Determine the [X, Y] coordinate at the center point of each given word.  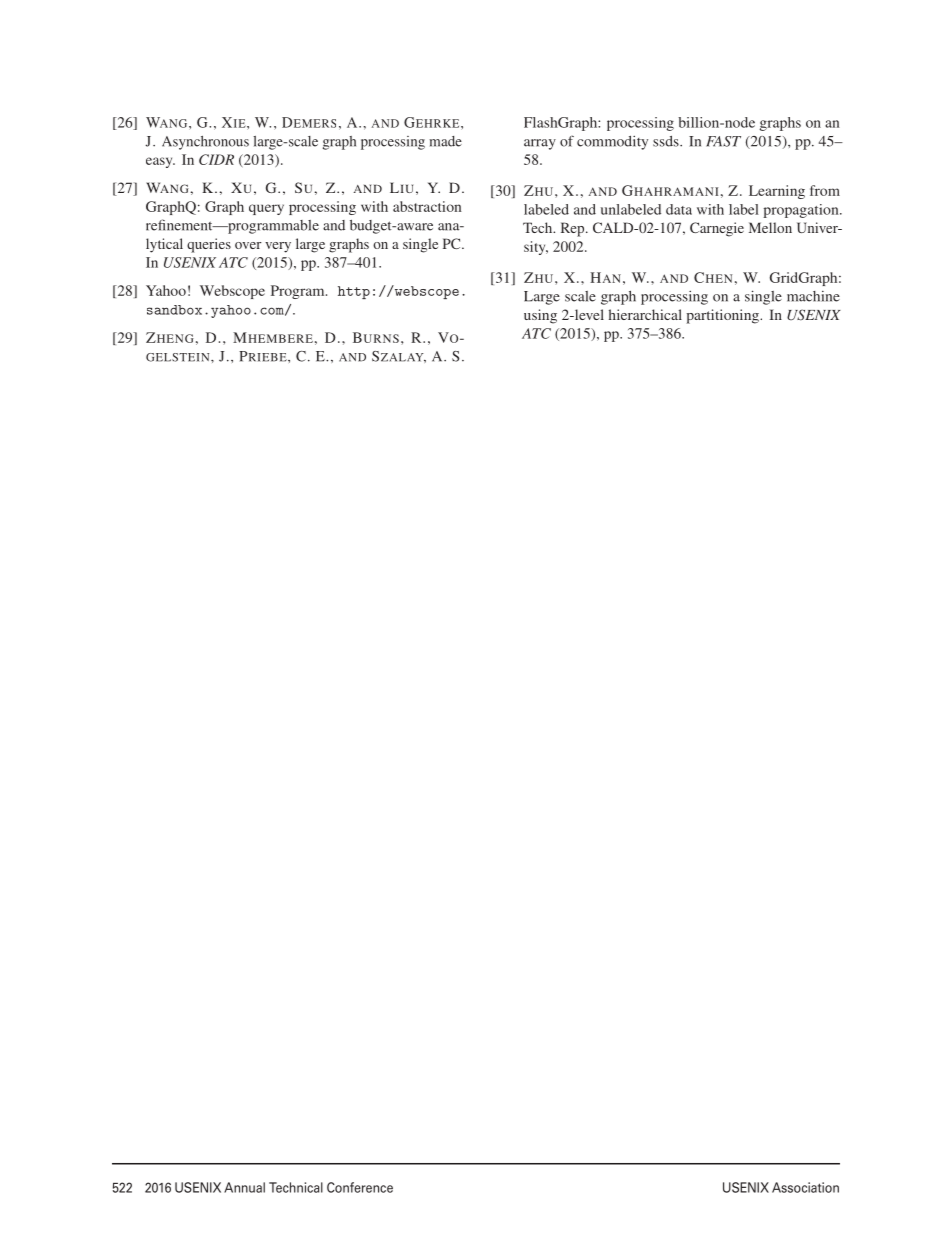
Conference [360, 1187]
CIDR [216, 159]
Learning [777, 192]
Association [805, 1187]
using [540, 316]
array [540, 144]
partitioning [723, 316]
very [278, 247]
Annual [244, 1187]
